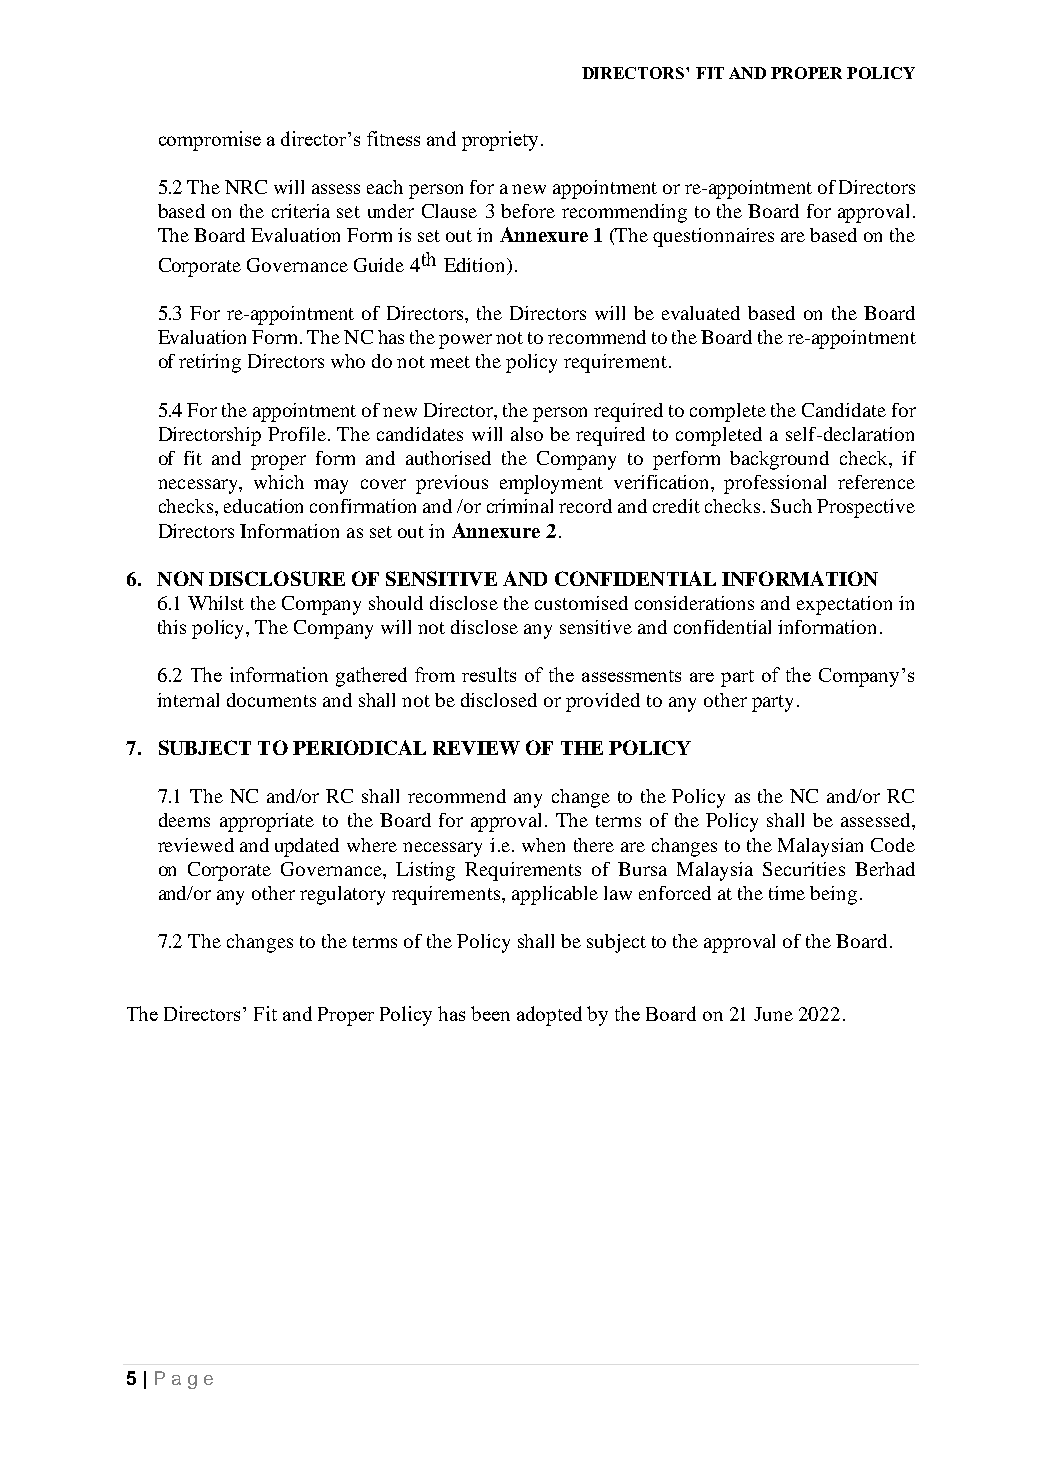 The height and width of the screenshot is (1474, 1042). I want to click on expectation, so click(844, 605).
